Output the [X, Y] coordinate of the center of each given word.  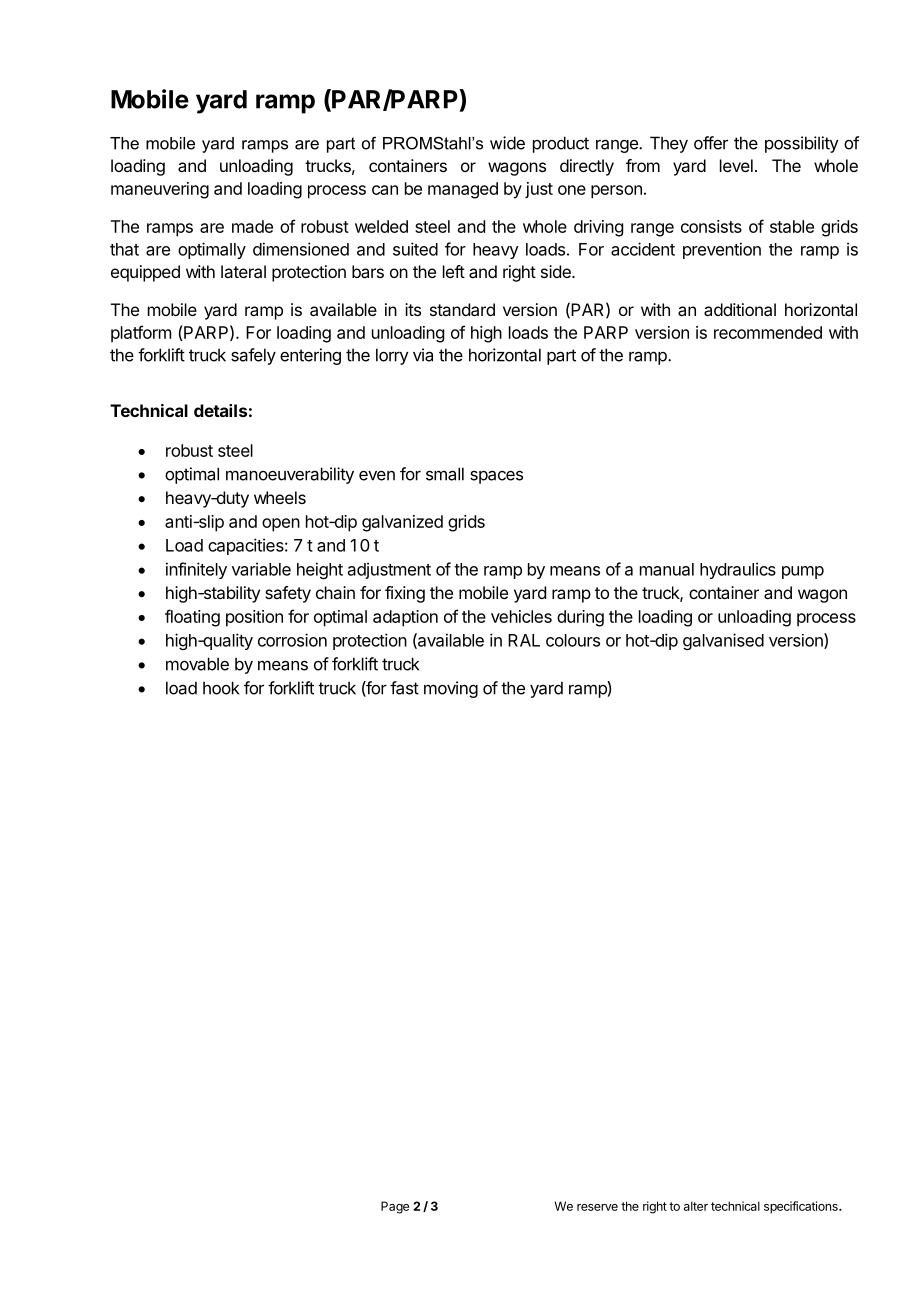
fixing [405, 594]
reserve [597, 1207]
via [423, 355]
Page [395, 1207]
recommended [768, 332]
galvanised [723, 641]
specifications [802, 1207]
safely [253, 356]
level [736, 165]
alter [696, 1206]
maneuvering [160, 190]
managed [463, 190]
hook [221, 688]
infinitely [196, 570]
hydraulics [738, 570]
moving [451, 689]
